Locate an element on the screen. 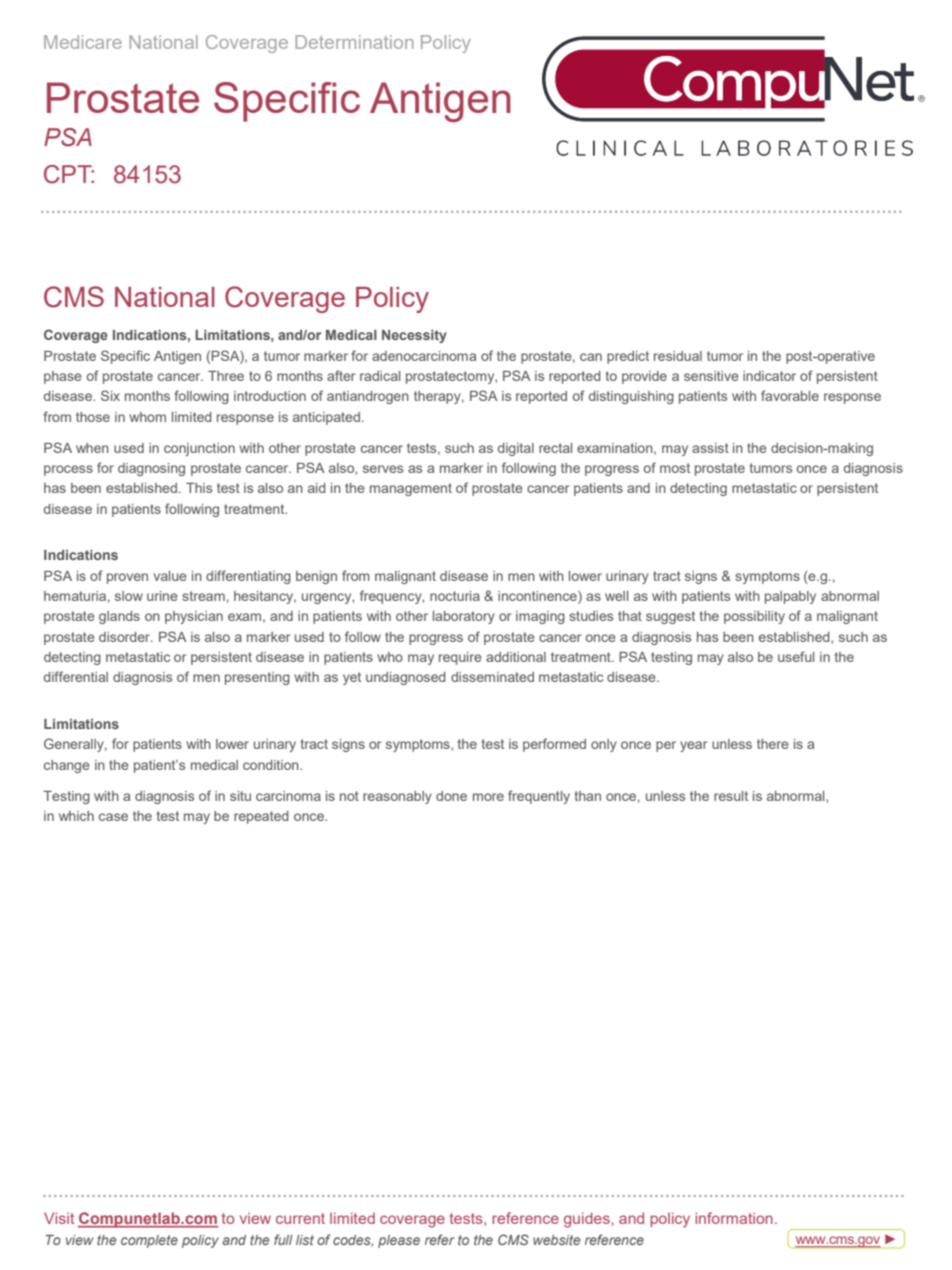 The width and height of the screenshot is (952, 1270). residual is located at coordinates (678, 356).
